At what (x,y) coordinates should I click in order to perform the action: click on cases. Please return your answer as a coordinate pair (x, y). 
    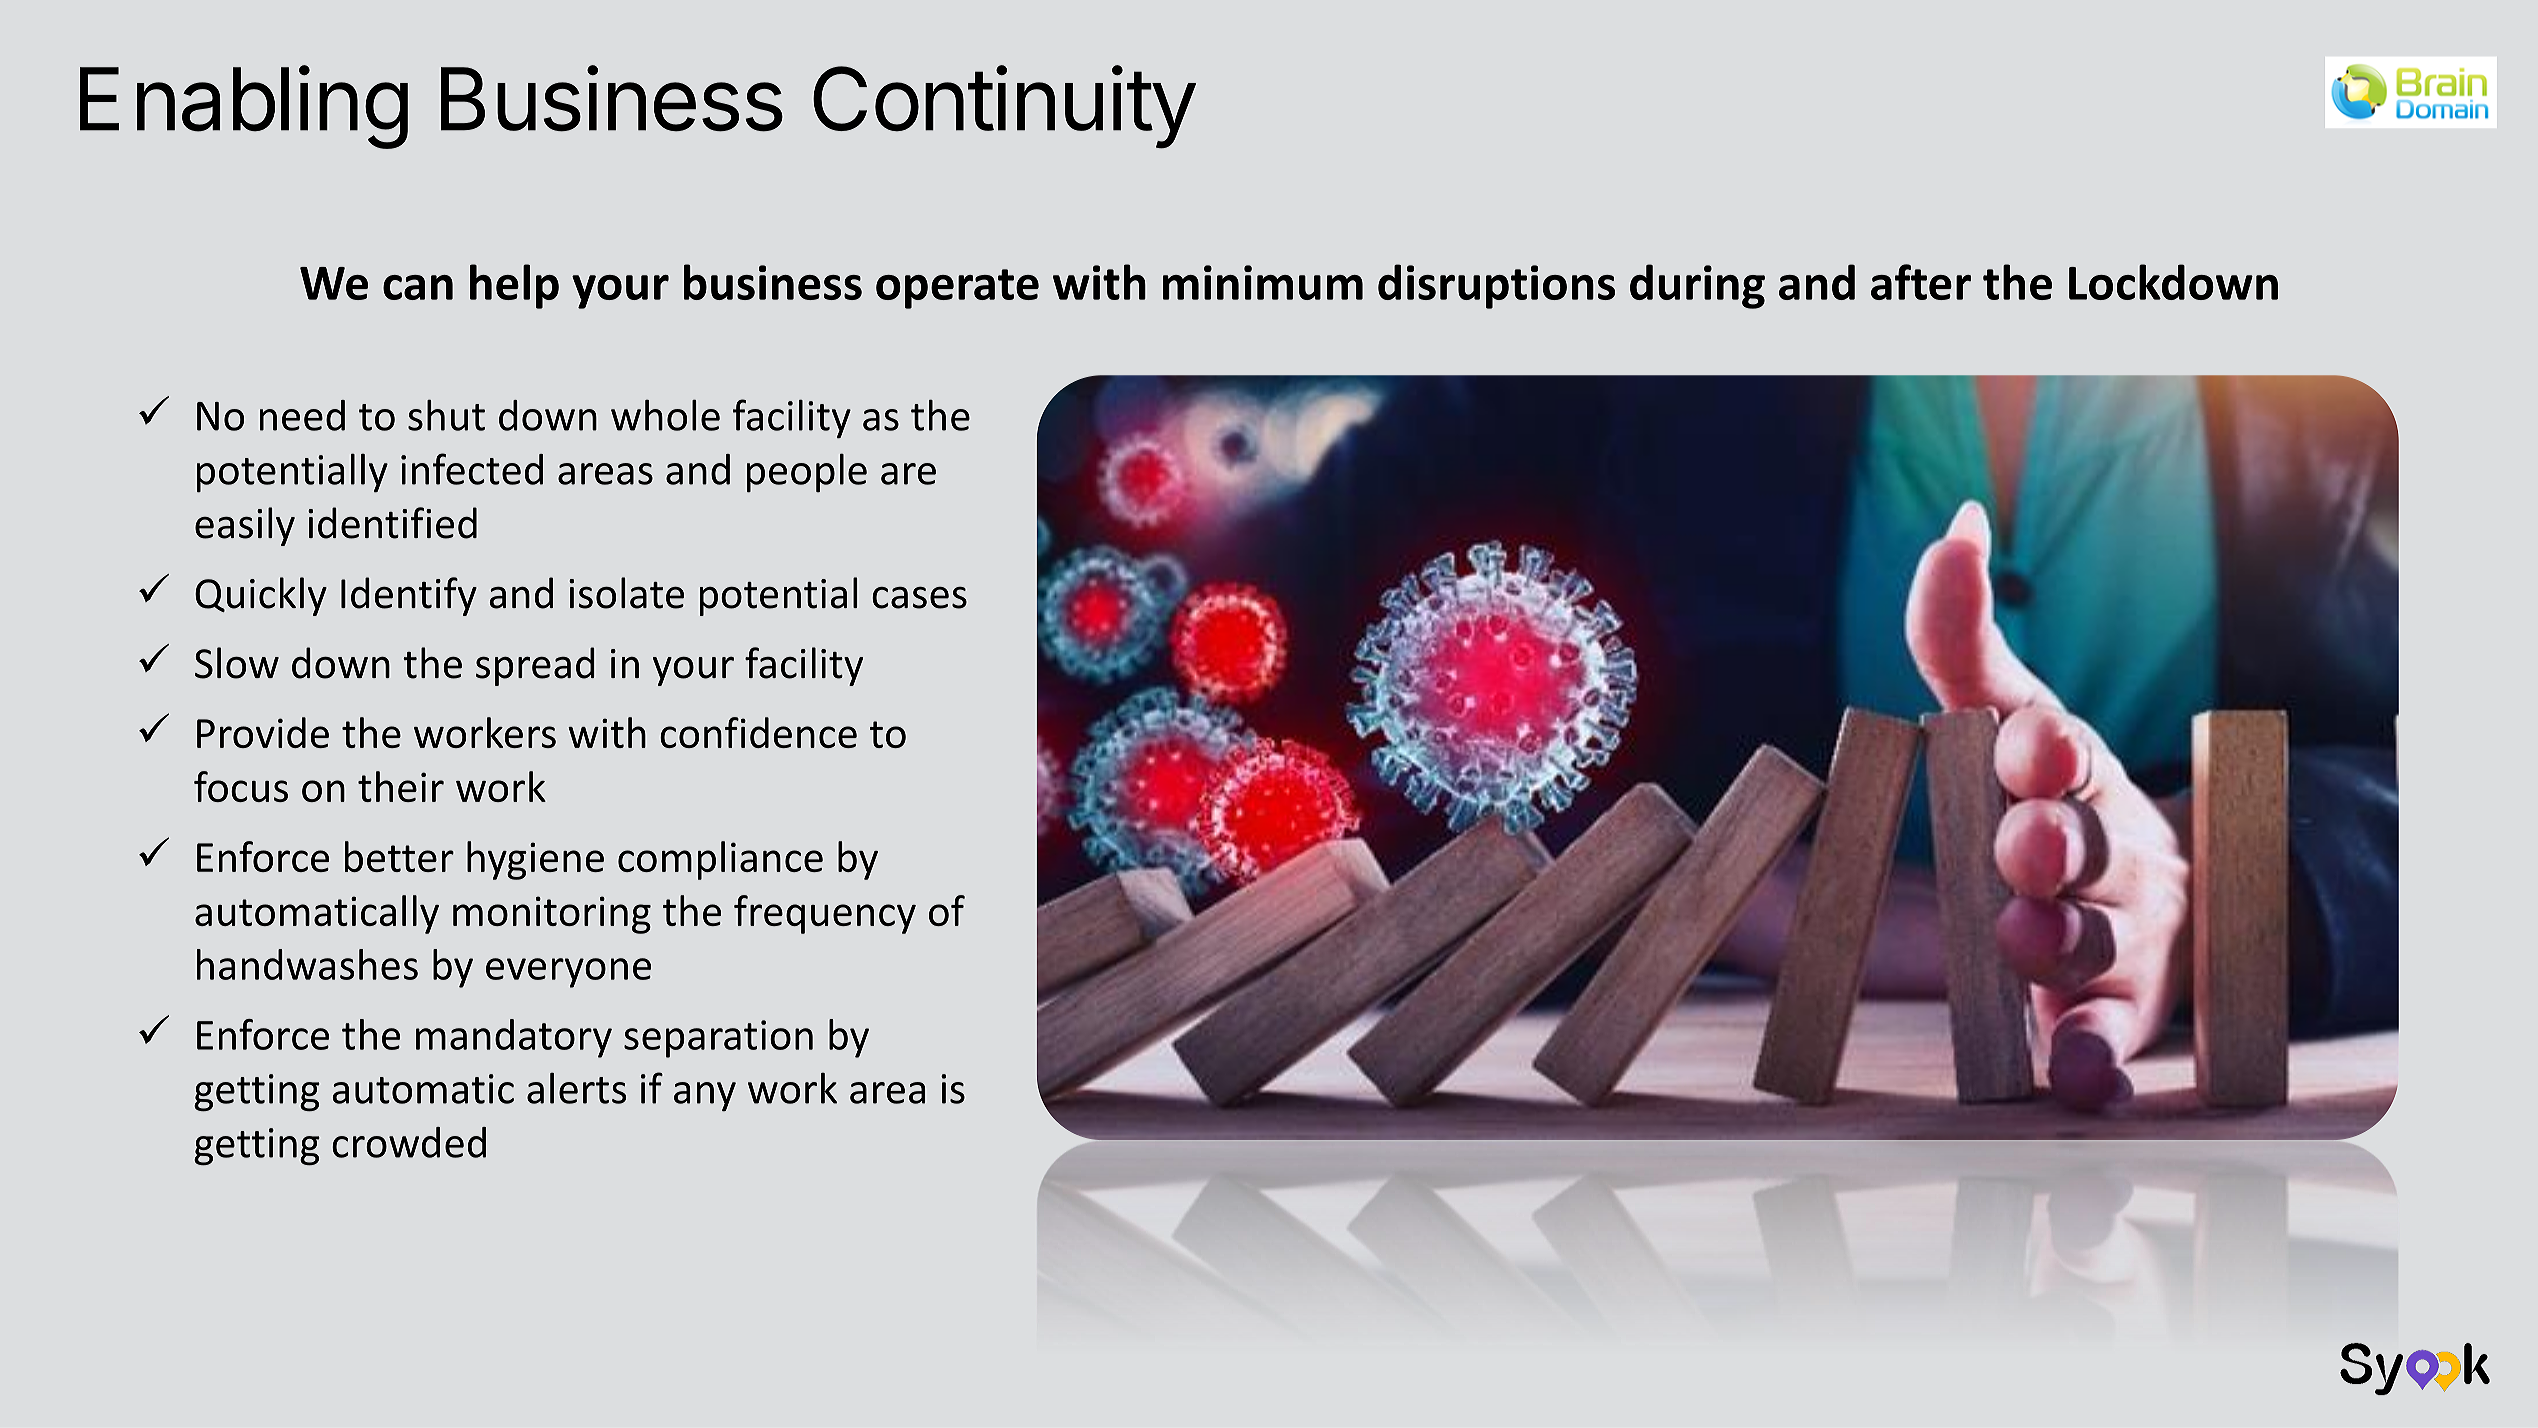
    Looking at the image, I should click on (919, 598).
